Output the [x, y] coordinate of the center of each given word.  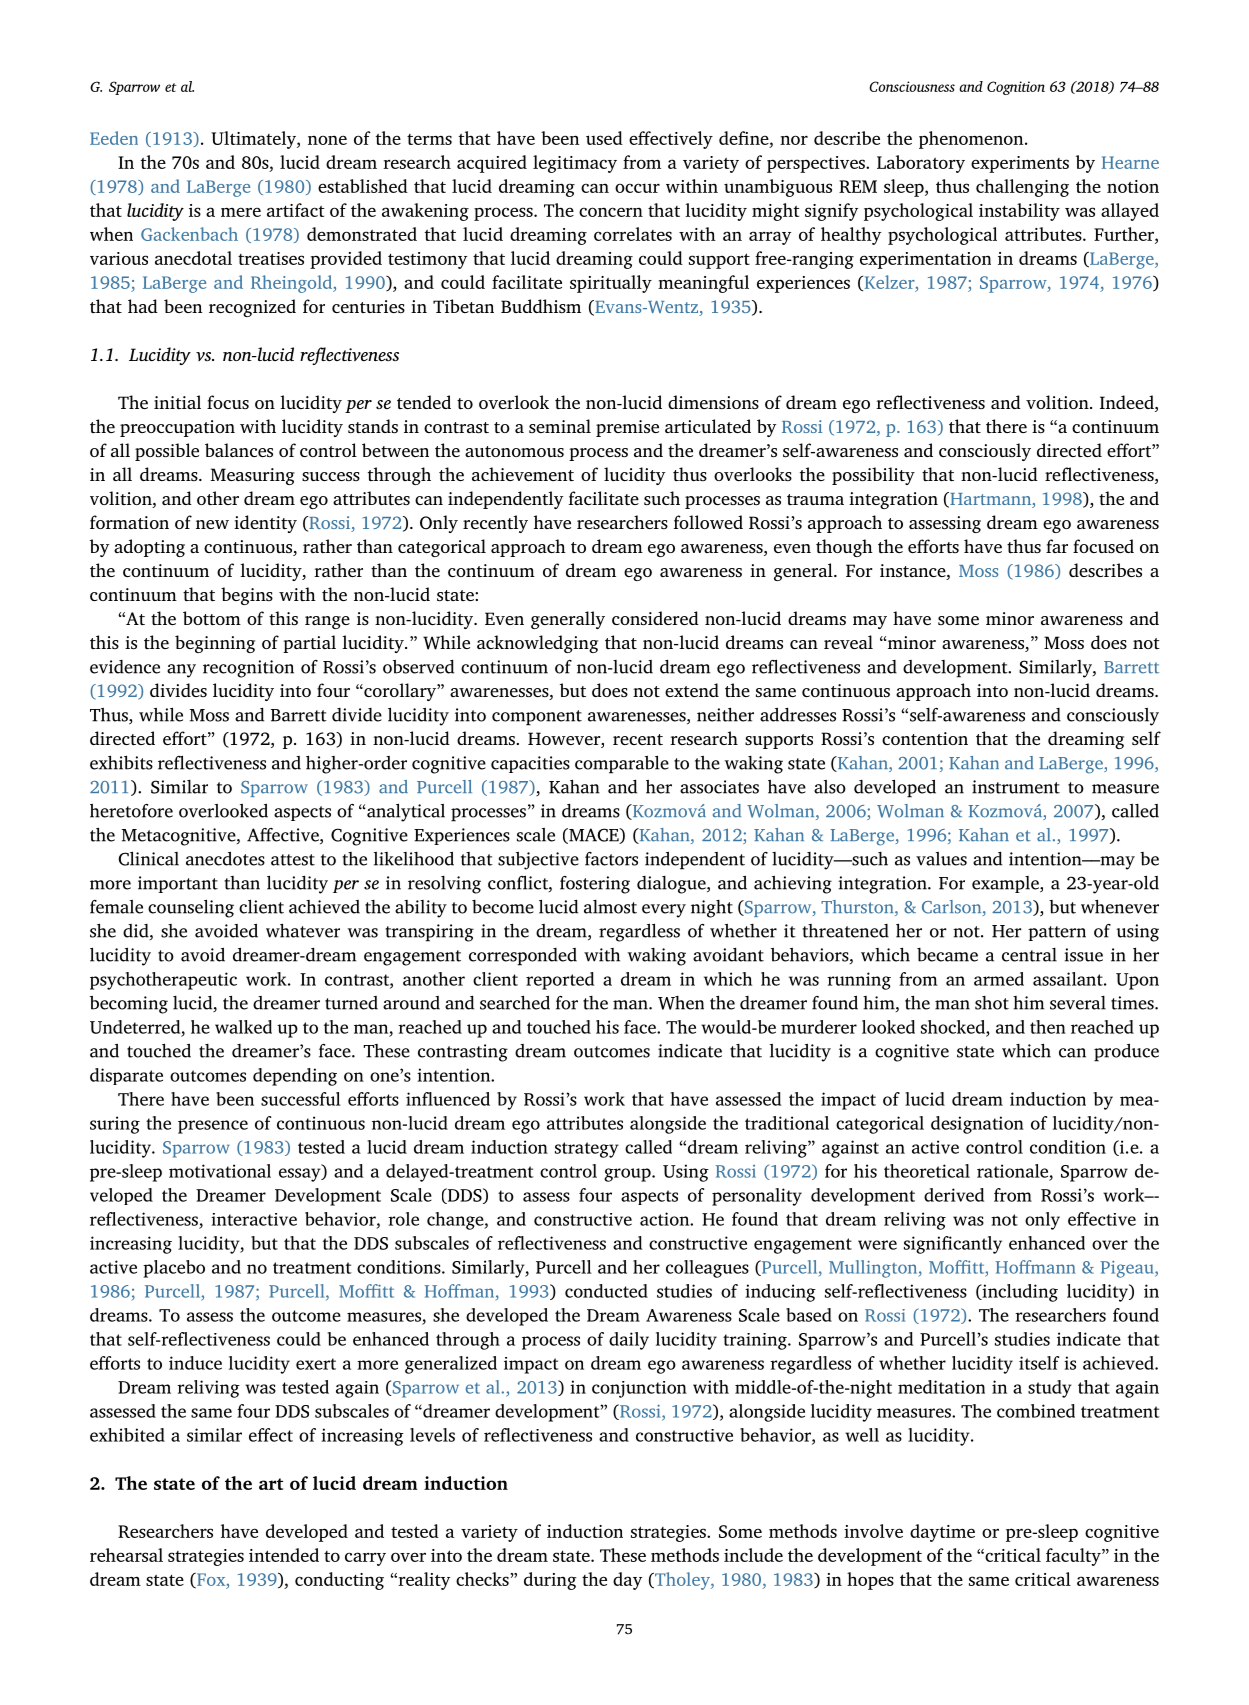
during [550, 1581]
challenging [1022, 188]
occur [637, 188]
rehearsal [126, 1555]
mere [241, 212]
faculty [1074, 1557]
